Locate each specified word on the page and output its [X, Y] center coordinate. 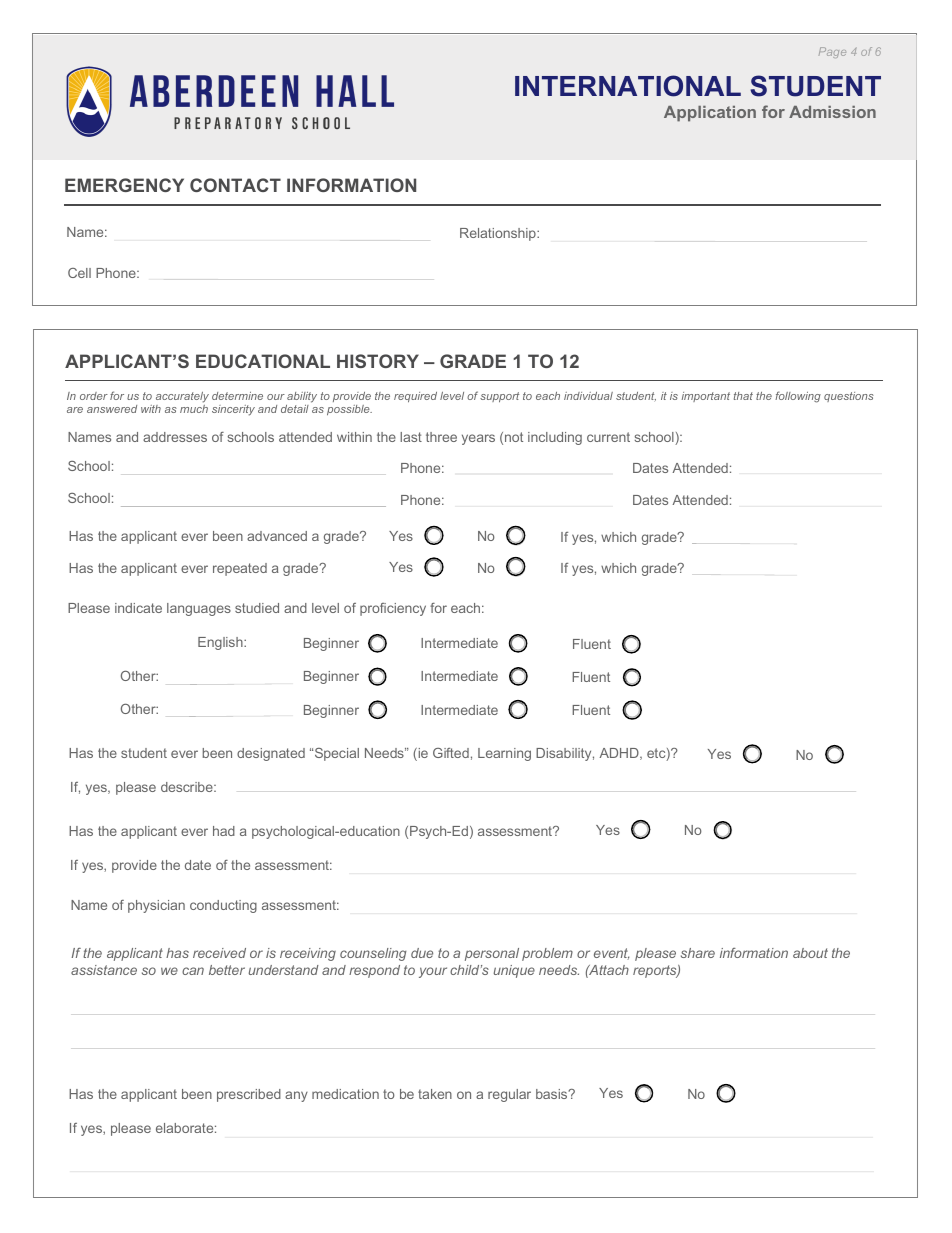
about [810, 953]
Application [710, 114]
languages [199, 609]
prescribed [249, 1095]
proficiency [393, 609]
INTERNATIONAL [628, 86]
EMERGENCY [124, 185]
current [608, 437]
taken [435, 1094]
